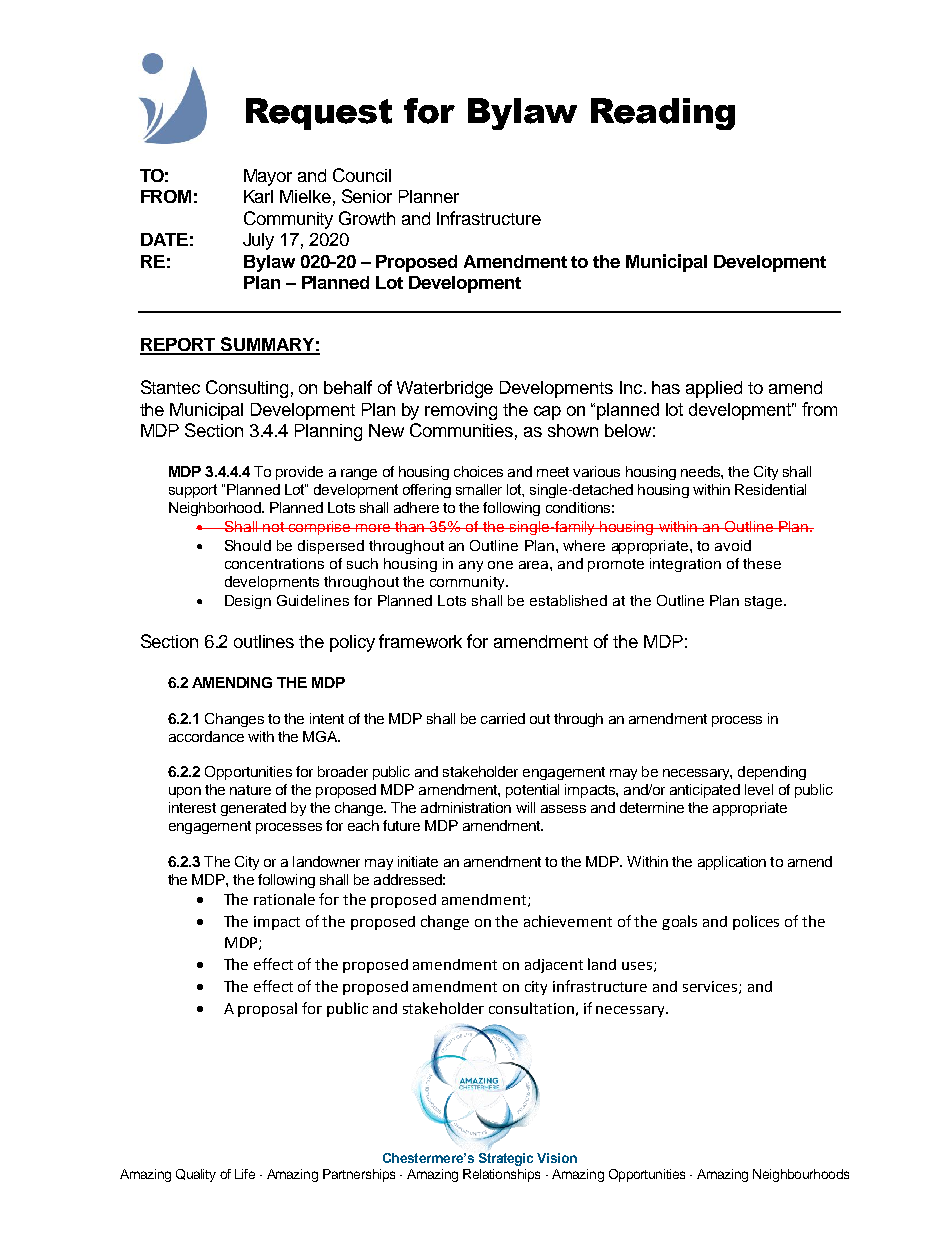  I want to click on Life, so click(245, 1174).
